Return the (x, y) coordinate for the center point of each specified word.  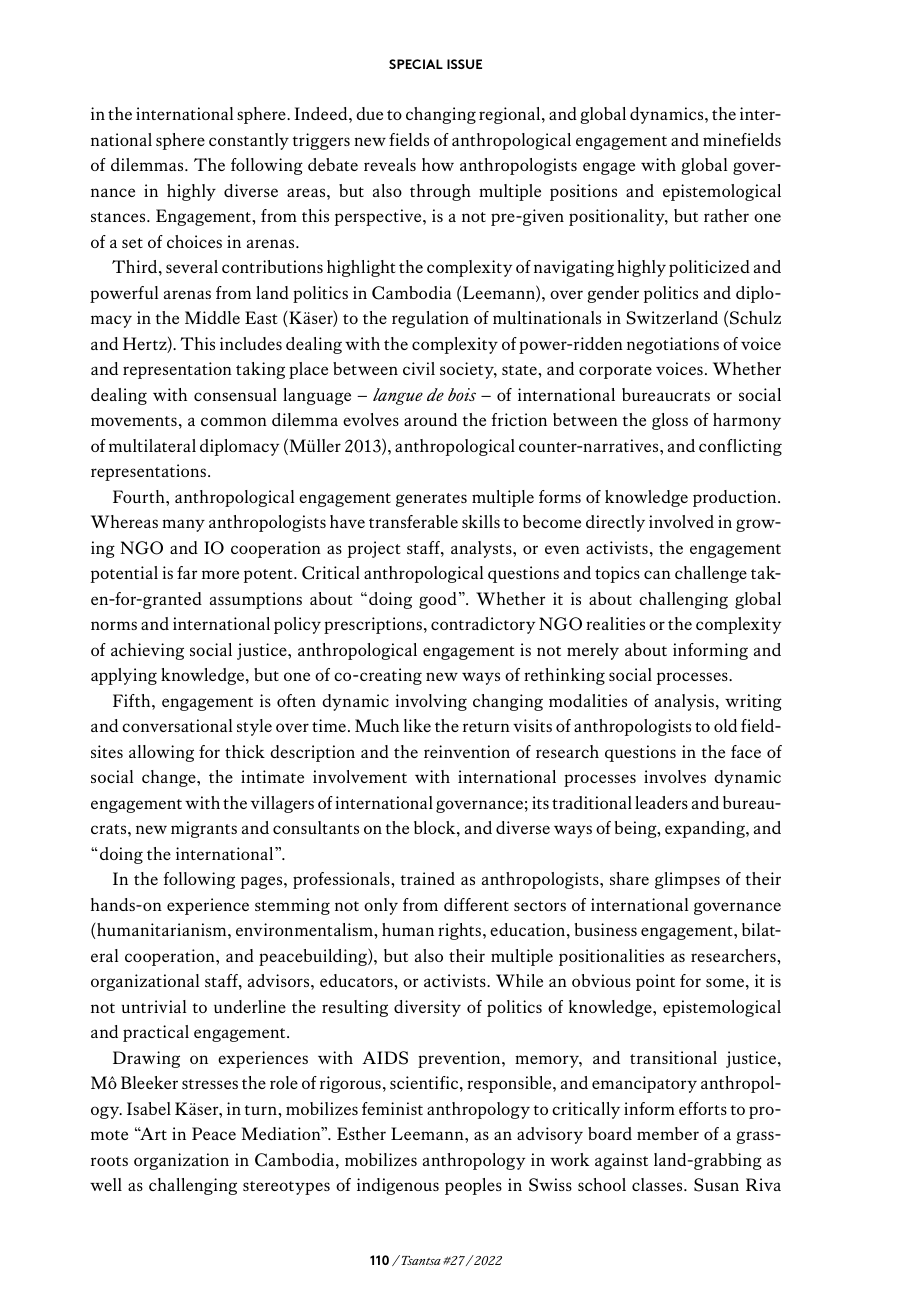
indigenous (398, 1186)
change (170, 778)
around (430, 419)
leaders (661, 802)
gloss (670, 421)
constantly (249, 141)
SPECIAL (416, 64)
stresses (210, 1084)
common (234, 421)
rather (726, 215)
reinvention (467, 751)
